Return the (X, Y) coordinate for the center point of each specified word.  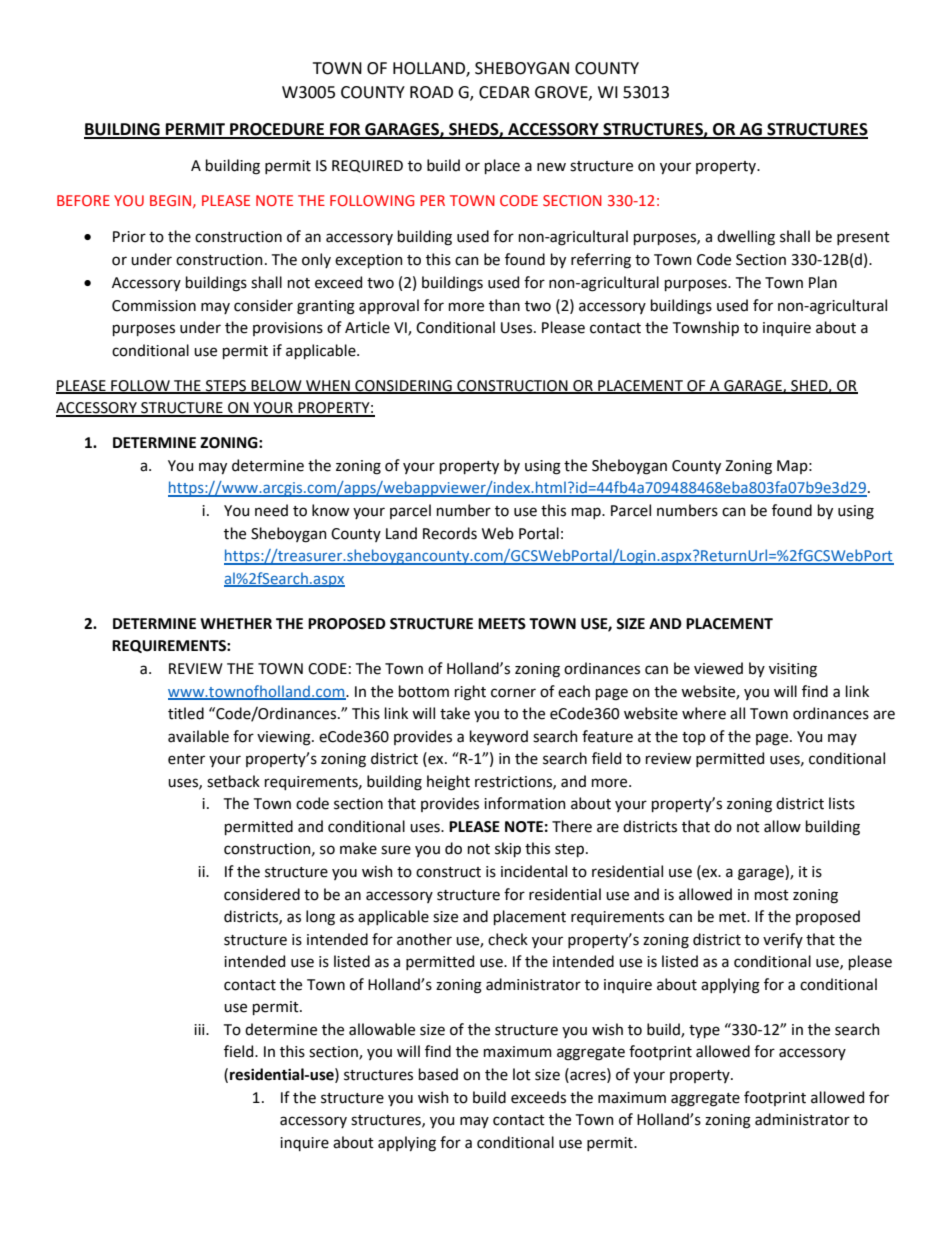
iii (200, 1029)
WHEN (328, 386)
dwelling (746, 238)
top (694, 738)
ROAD (431, 92)
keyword (499, 737)
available (198, 736)
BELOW (277, 386)
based (438, 1074)
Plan (823, 282)
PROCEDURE (277, 130)
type (704, 1031)
